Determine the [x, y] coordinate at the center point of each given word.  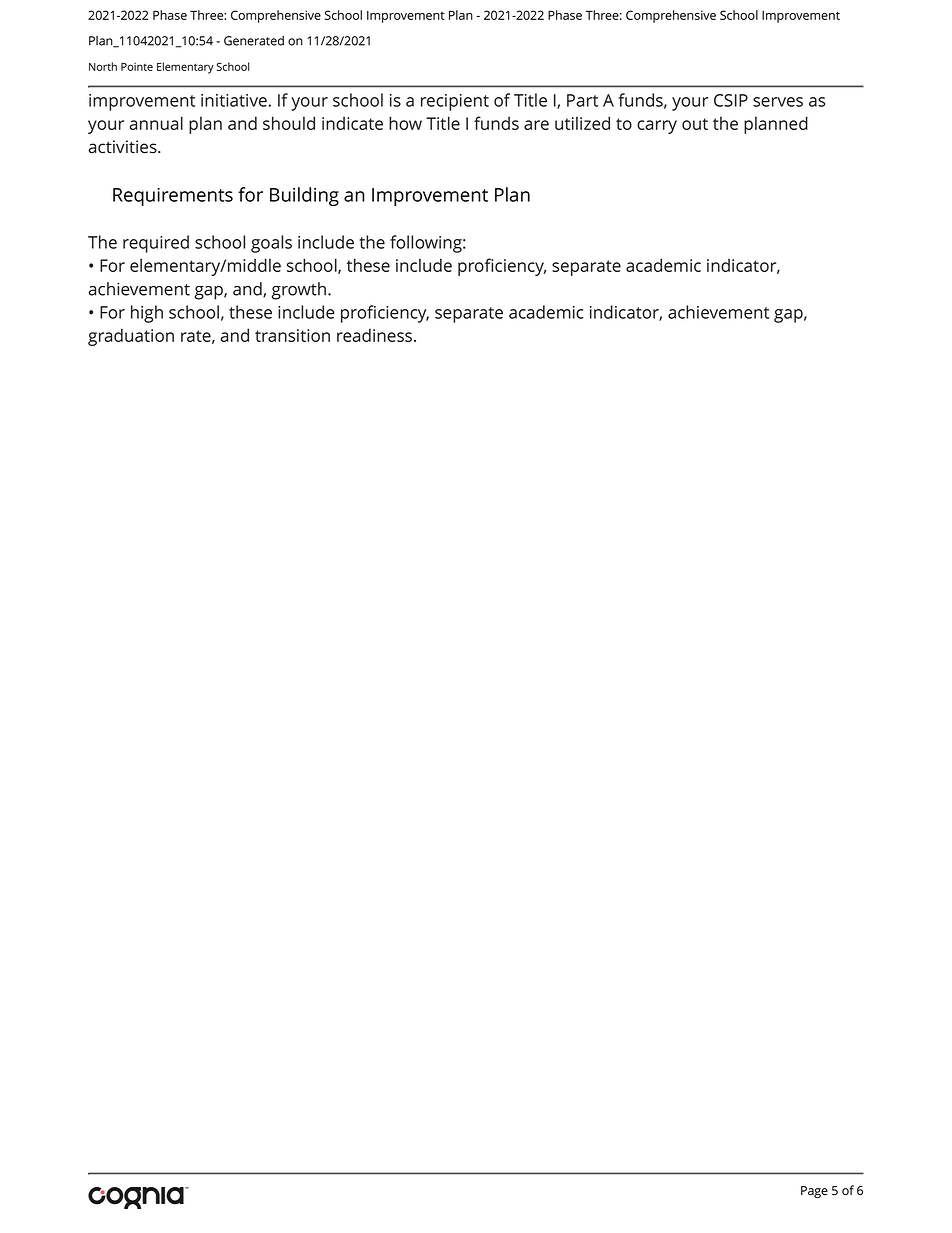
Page [814, 1192]
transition [292, 335]
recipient [455, 102]
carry [657, 127]
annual [156, 123]
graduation [131, 337]
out [695, 124]
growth [300, 291]
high [147, 314]
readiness [376, 335]
